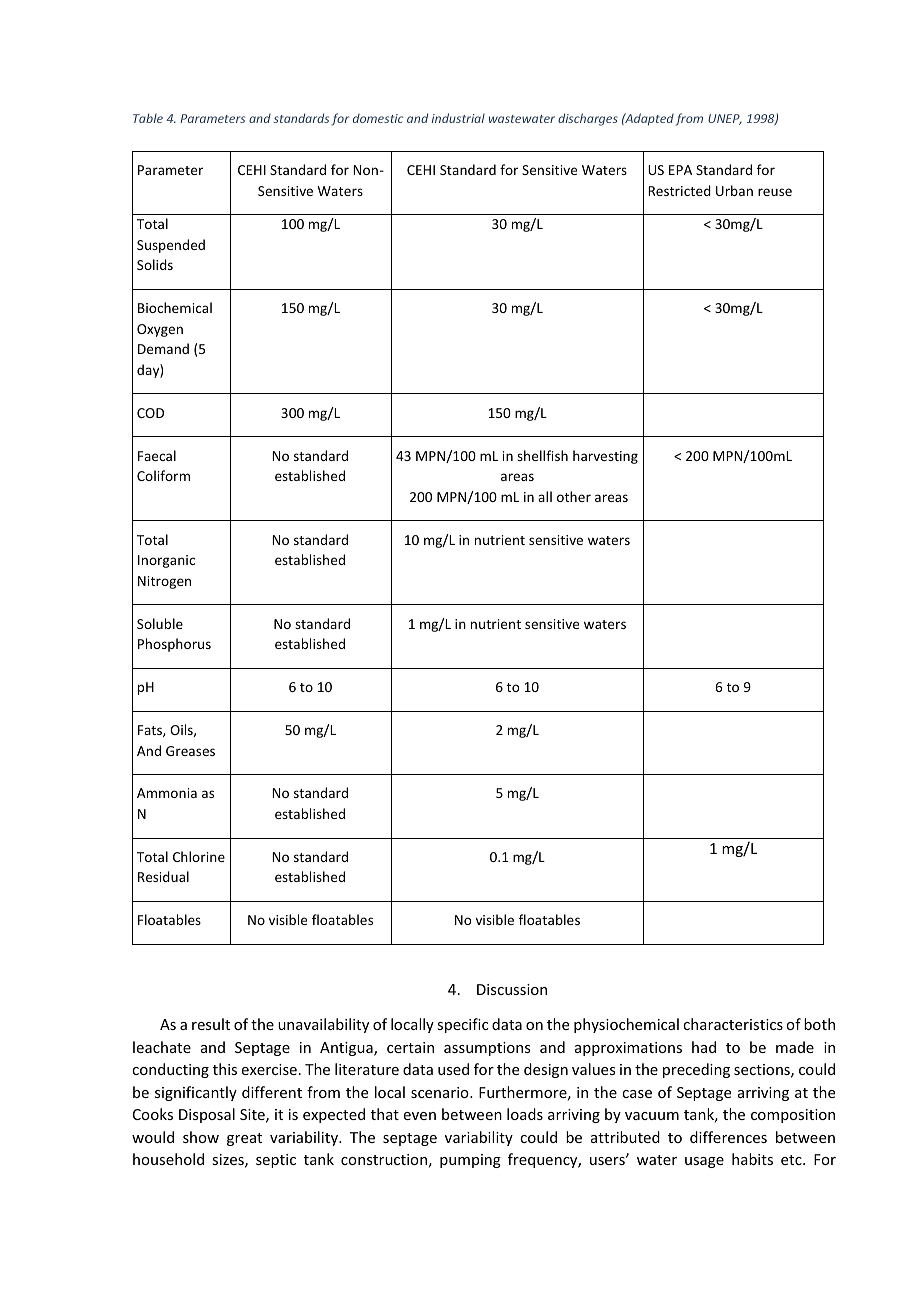 The height and width of the page is (1308, 924). What do you see at coordinates (458, 118) in the page?
I see `industrial` at bounding box center [458, 118].
